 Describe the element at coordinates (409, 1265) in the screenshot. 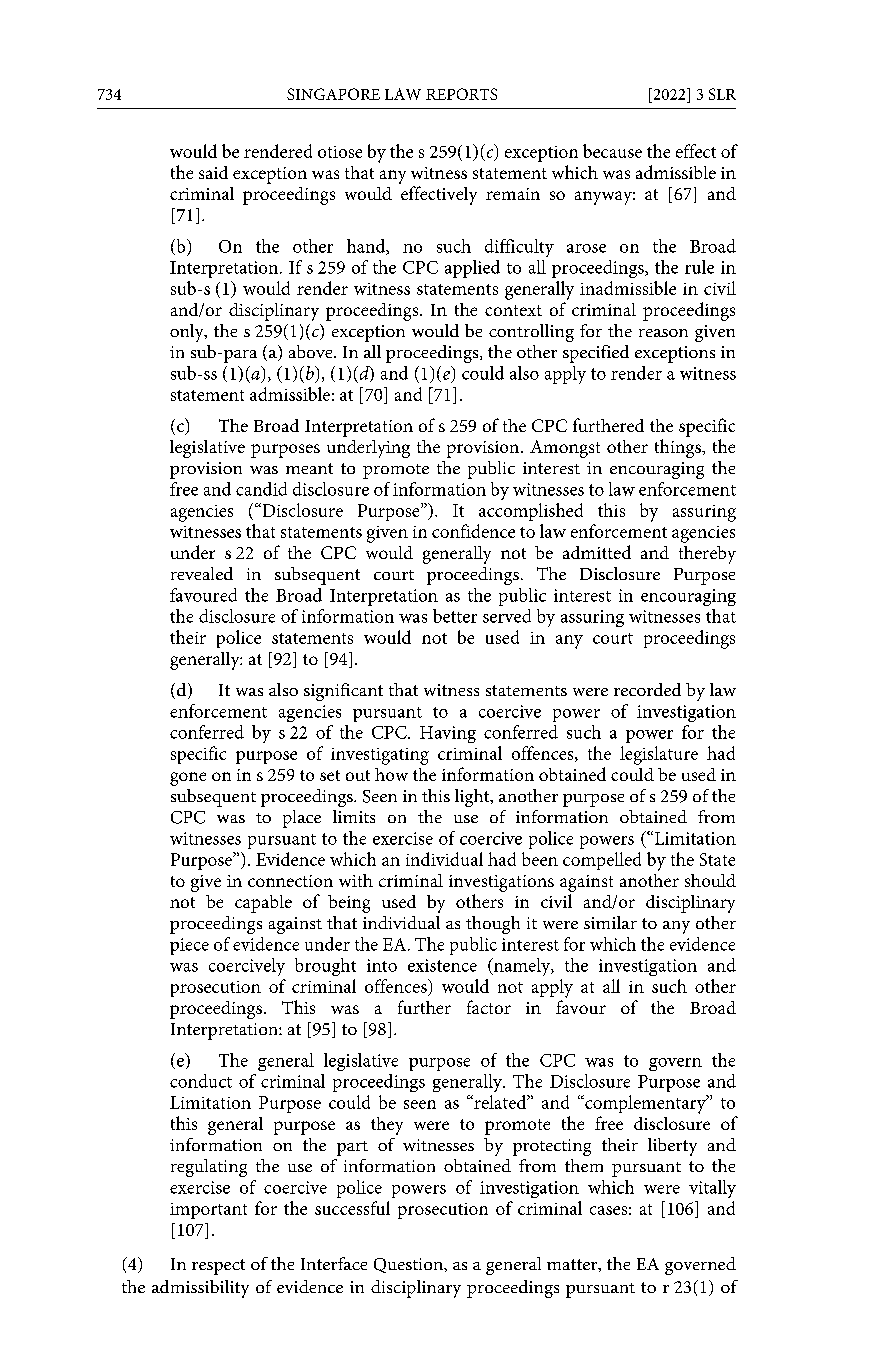

I see `Question` at that location.
